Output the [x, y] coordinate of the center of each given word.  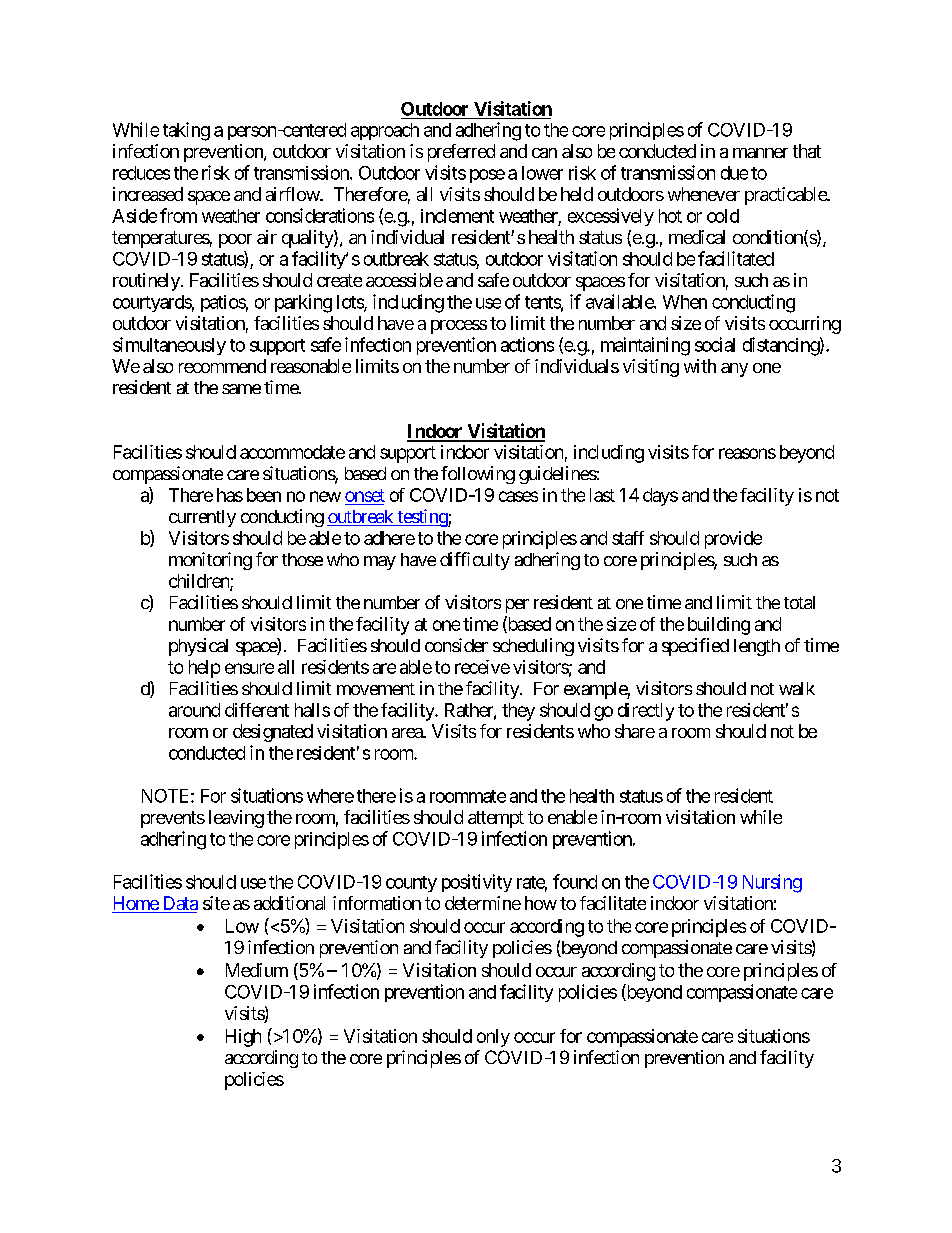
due [734, 173]
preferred [461, 153]
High [243, 1038]
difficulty [475, 561]
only [493, 1038]
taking [186, 131]
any [734, 370]
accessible [404, 280]
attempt [496, 819]
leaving [236, 819]
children [200, 582]
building [719, 626]
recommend [222, 366]
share [635, 731]
